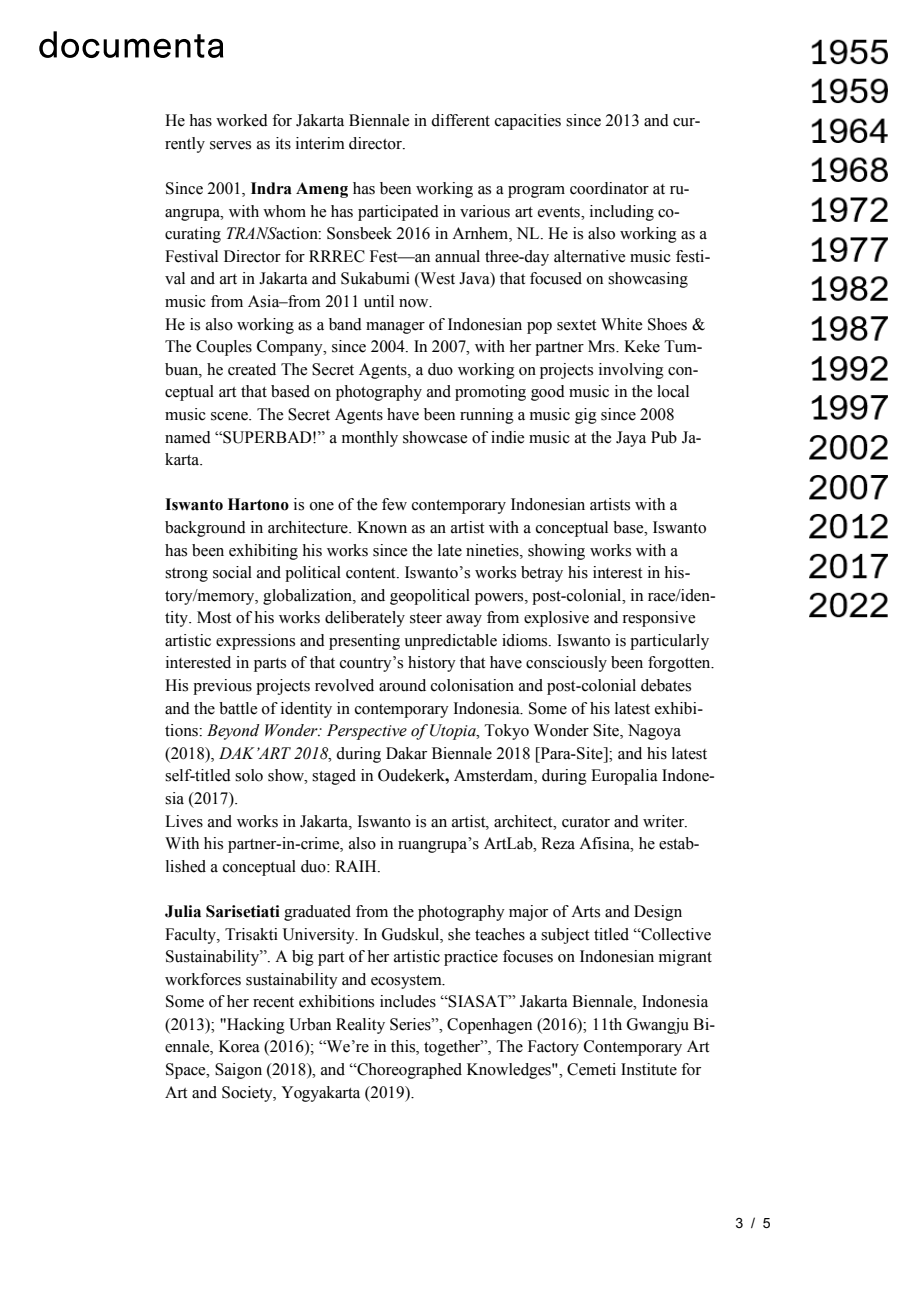  What do you see at coordinates (242, 120) in the image?
I see `worked` at bounding box center [242, 120].
